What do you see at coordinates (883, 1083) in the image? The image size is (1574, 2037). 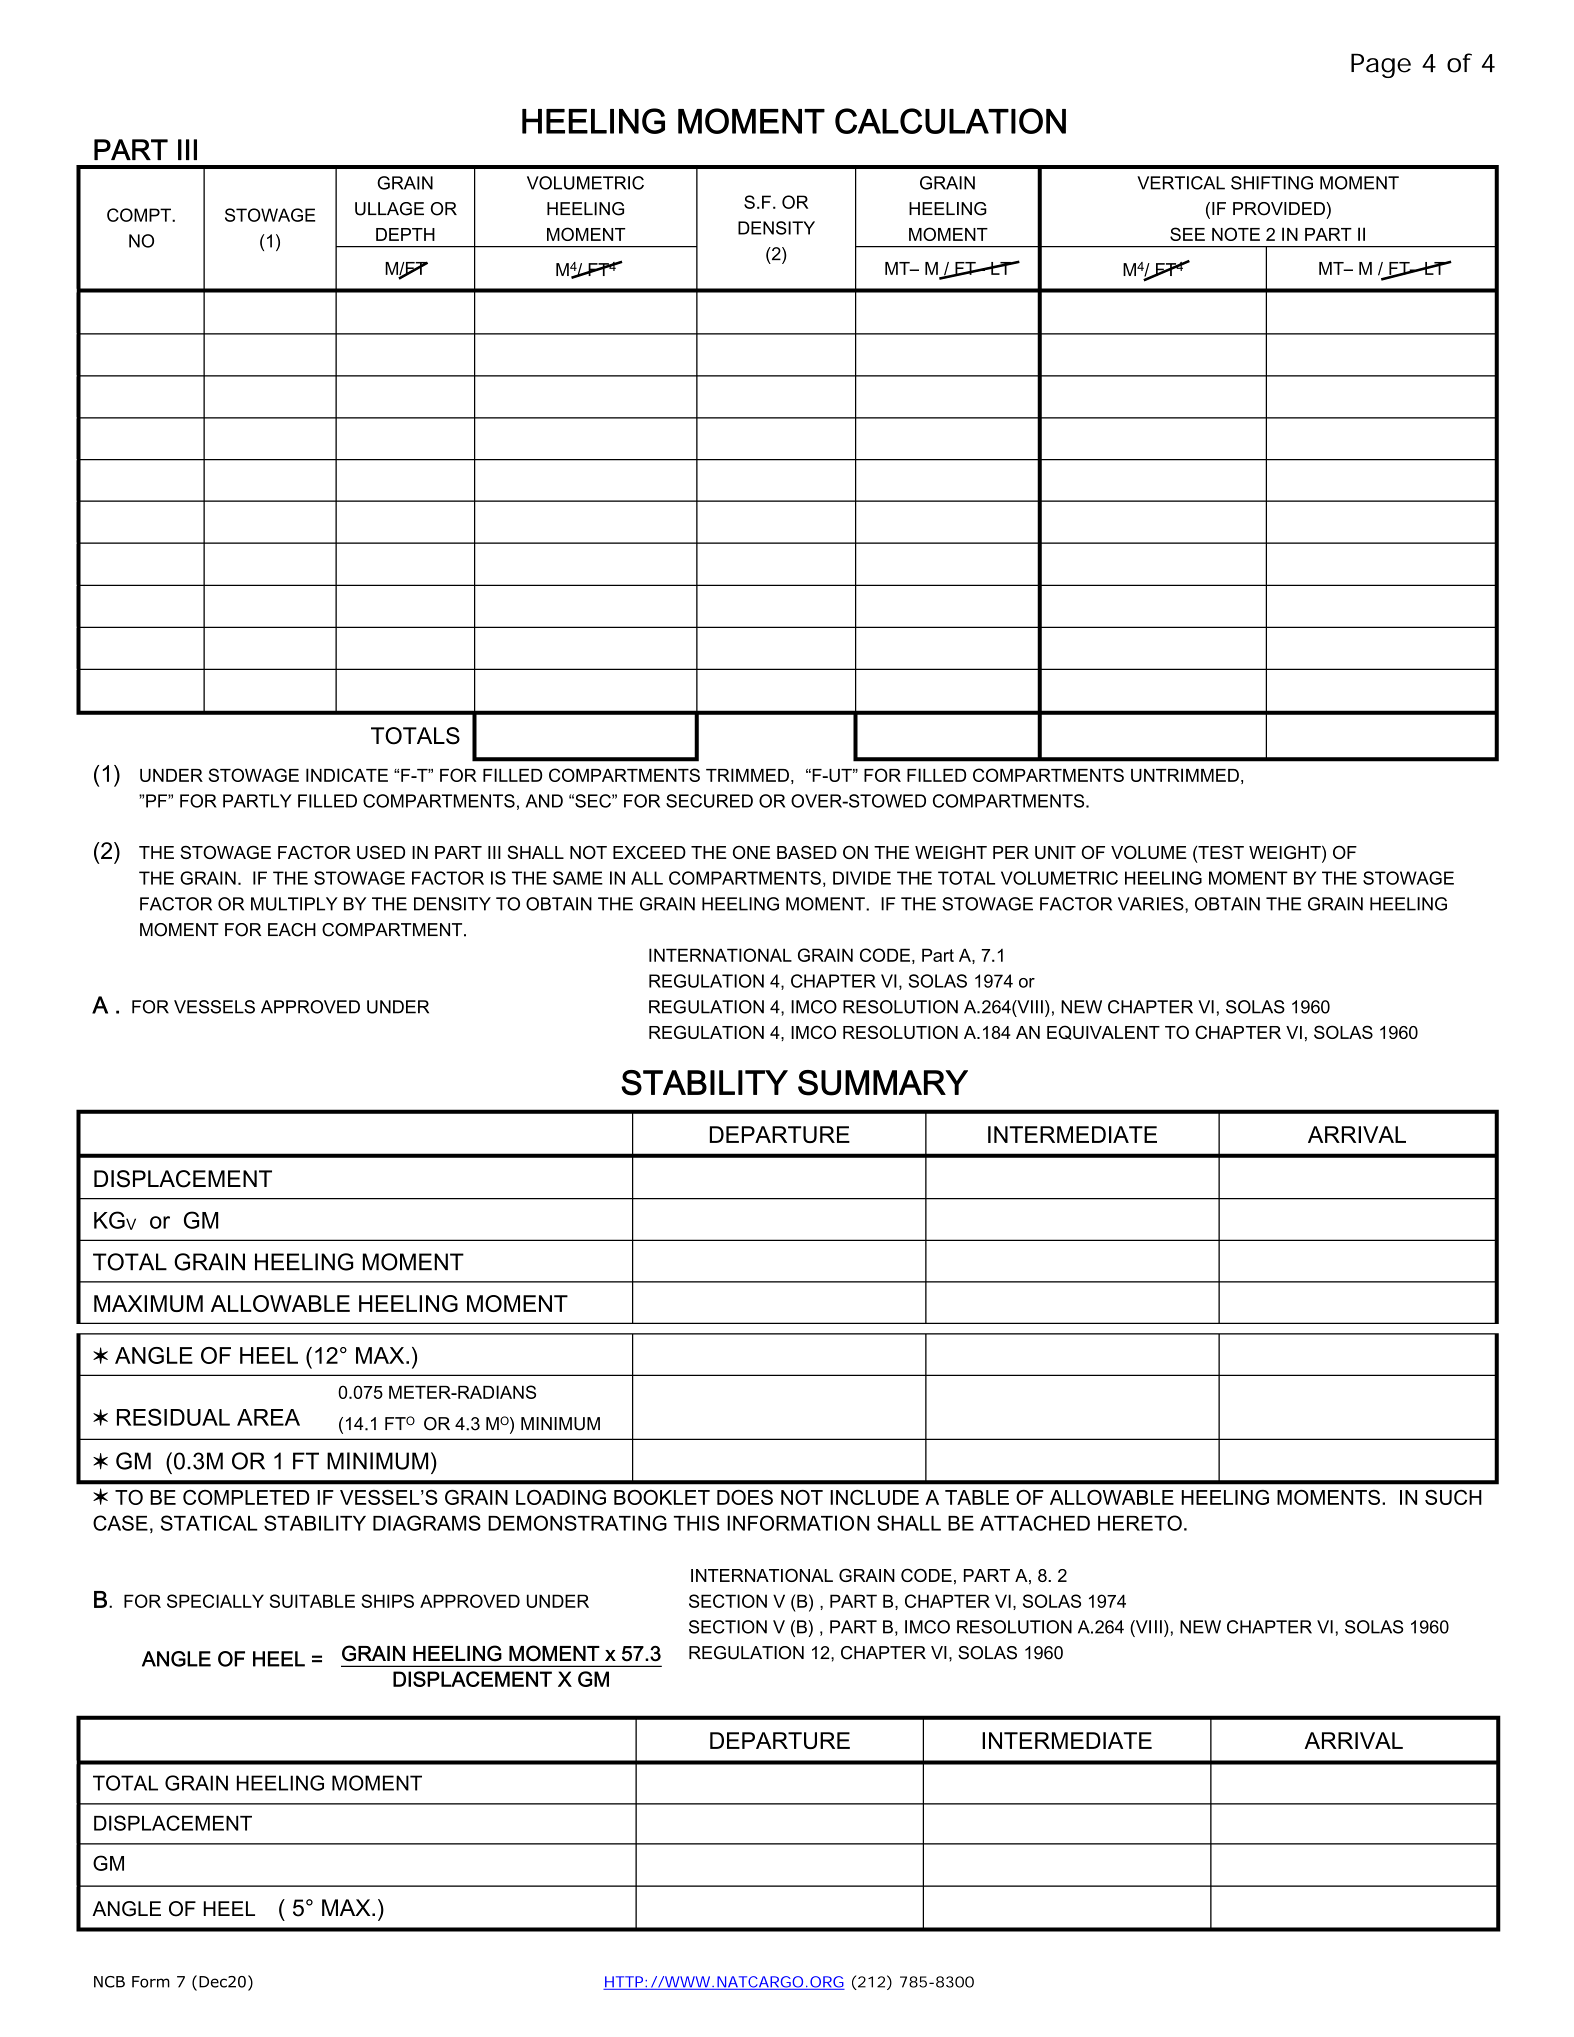 I see `SUMMARY` at bounding box center [883, 1083].
